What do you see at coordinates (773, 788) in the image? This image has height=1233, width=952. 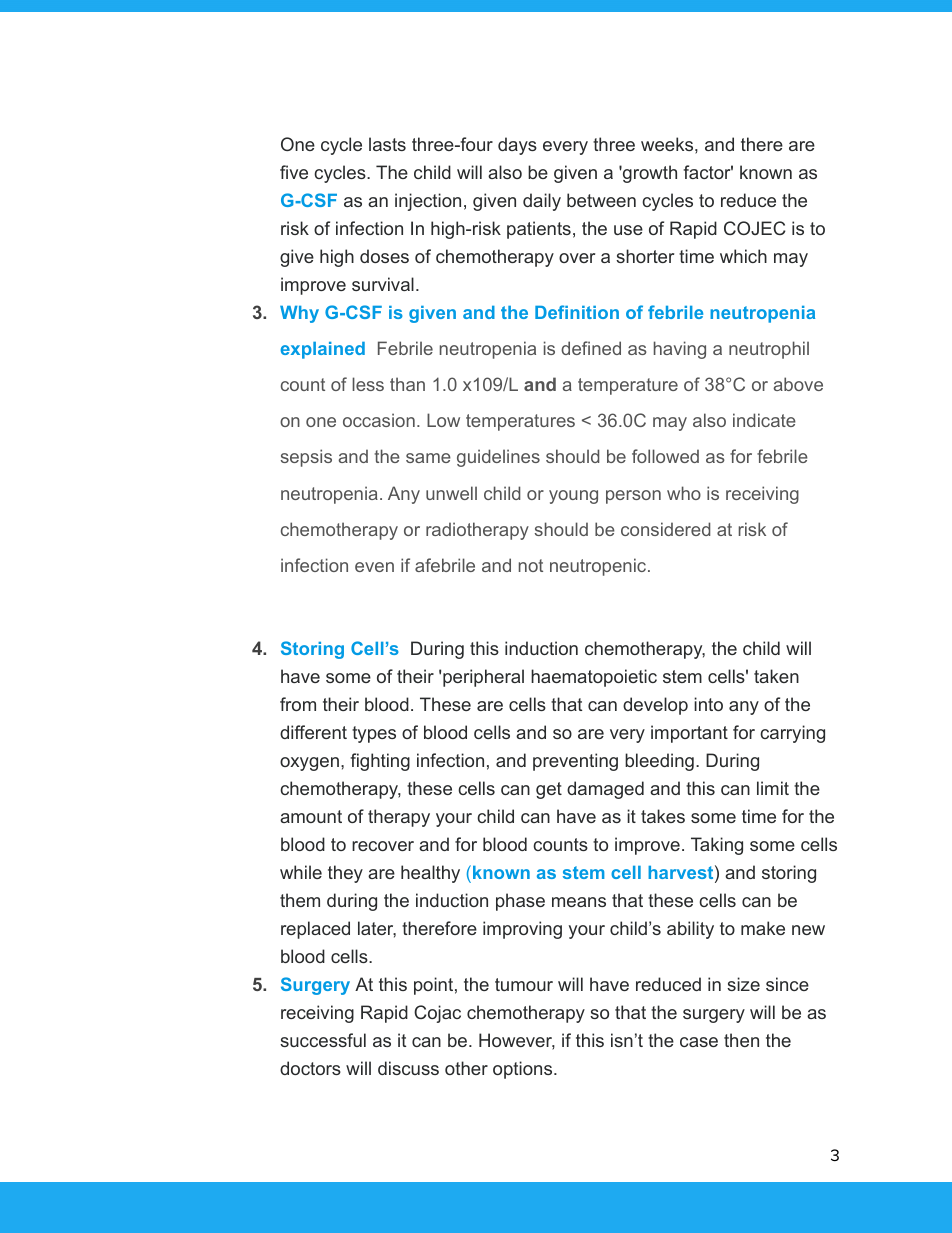 I see `limit` at bounding box center [773, 788].
